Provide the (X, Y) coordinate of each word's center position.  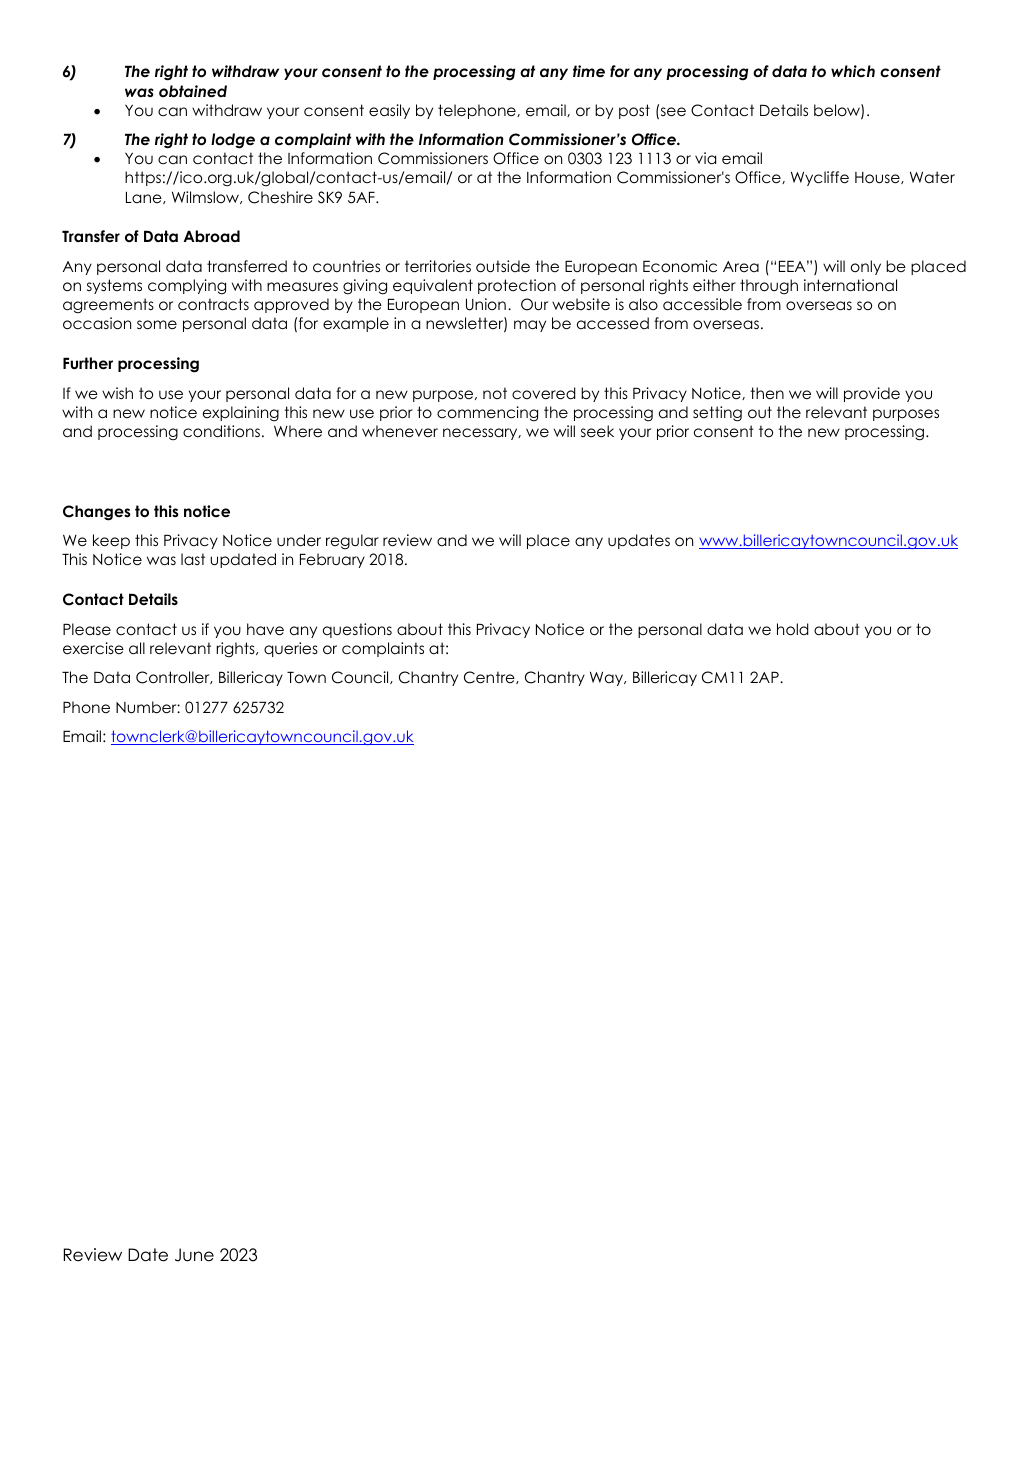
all (137, 648)
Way (607, 679)
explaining (241, 414)
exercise (93, 648)
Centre (490, 677)
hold (793, 629)
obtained (193, 91)
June (194, 1255)
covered (544, 393)
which (853, 71)
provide (872, 394)
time (589, 71)
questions (357, 630)
